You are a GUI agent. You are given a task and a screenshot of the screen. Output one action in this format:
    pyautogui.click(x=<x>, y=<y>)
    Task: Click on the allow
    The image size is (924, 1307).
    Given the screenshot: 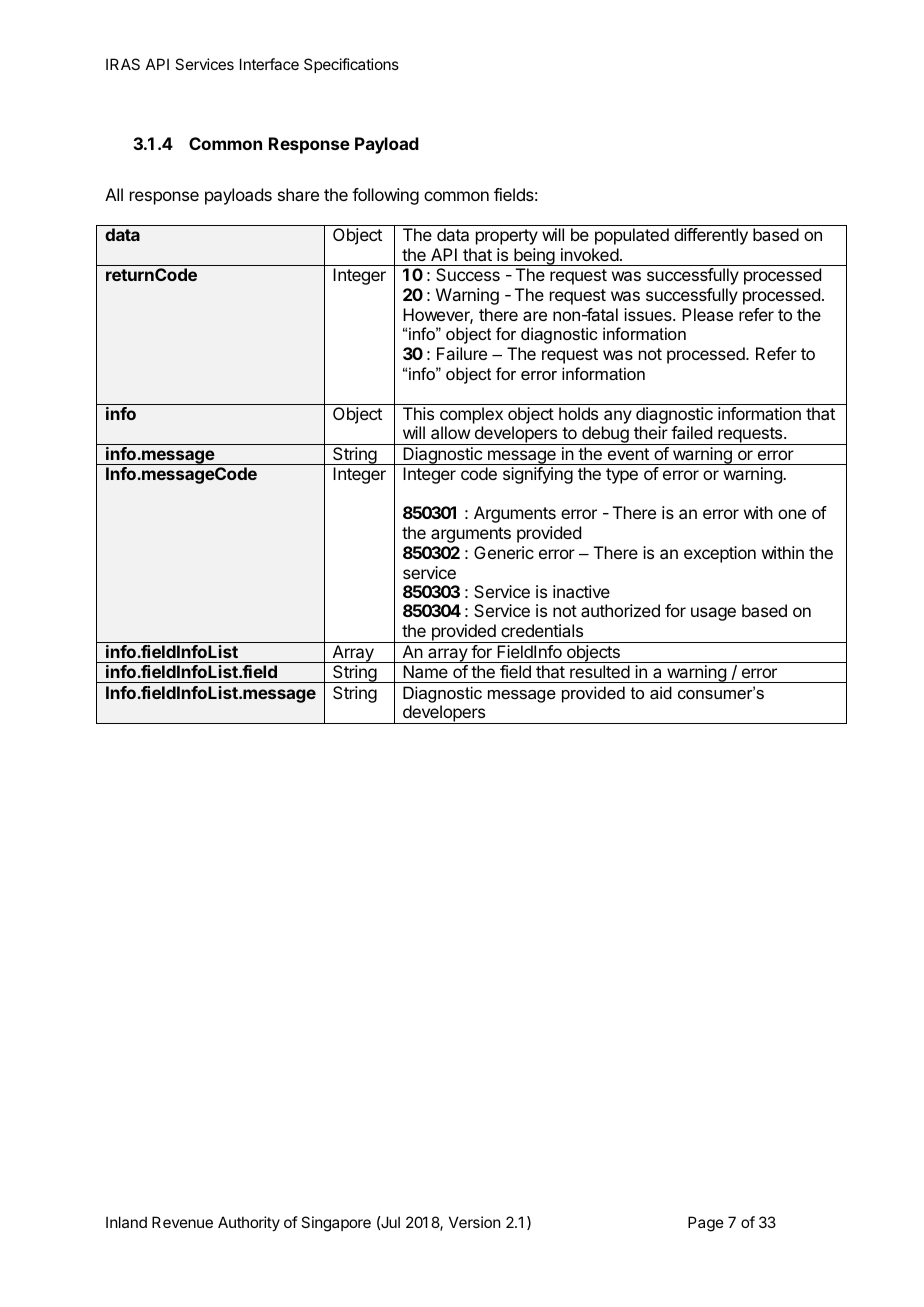 What is the action you would take?
    pyautogui.click(x=450, y=432)
